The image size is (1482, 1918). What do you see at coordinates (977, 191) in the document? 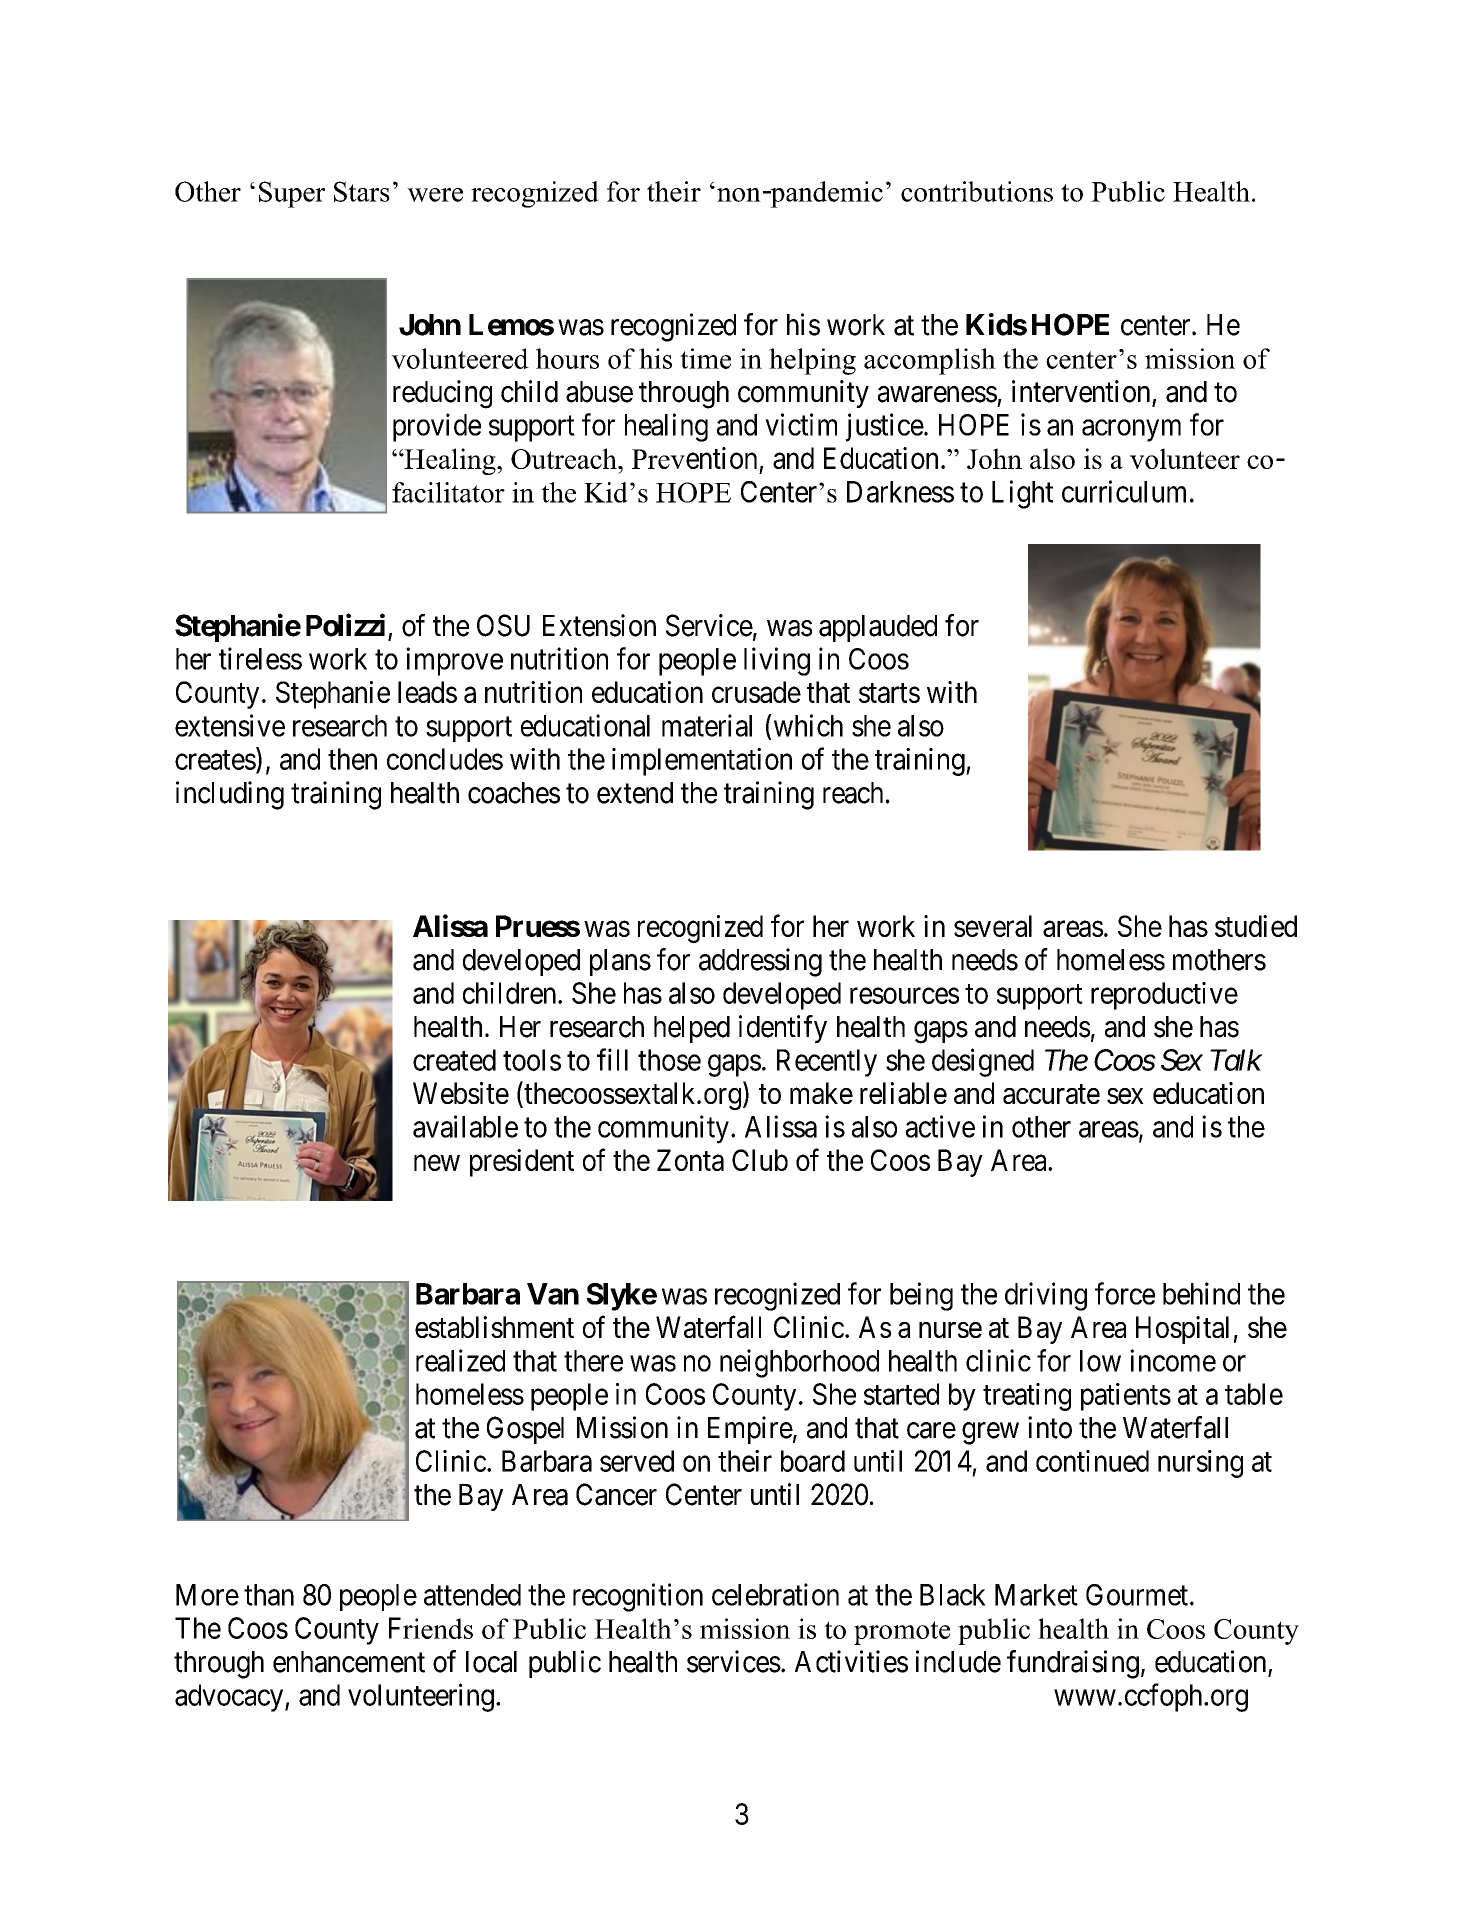
I see `contributions` at bounding box center [977, 191].
